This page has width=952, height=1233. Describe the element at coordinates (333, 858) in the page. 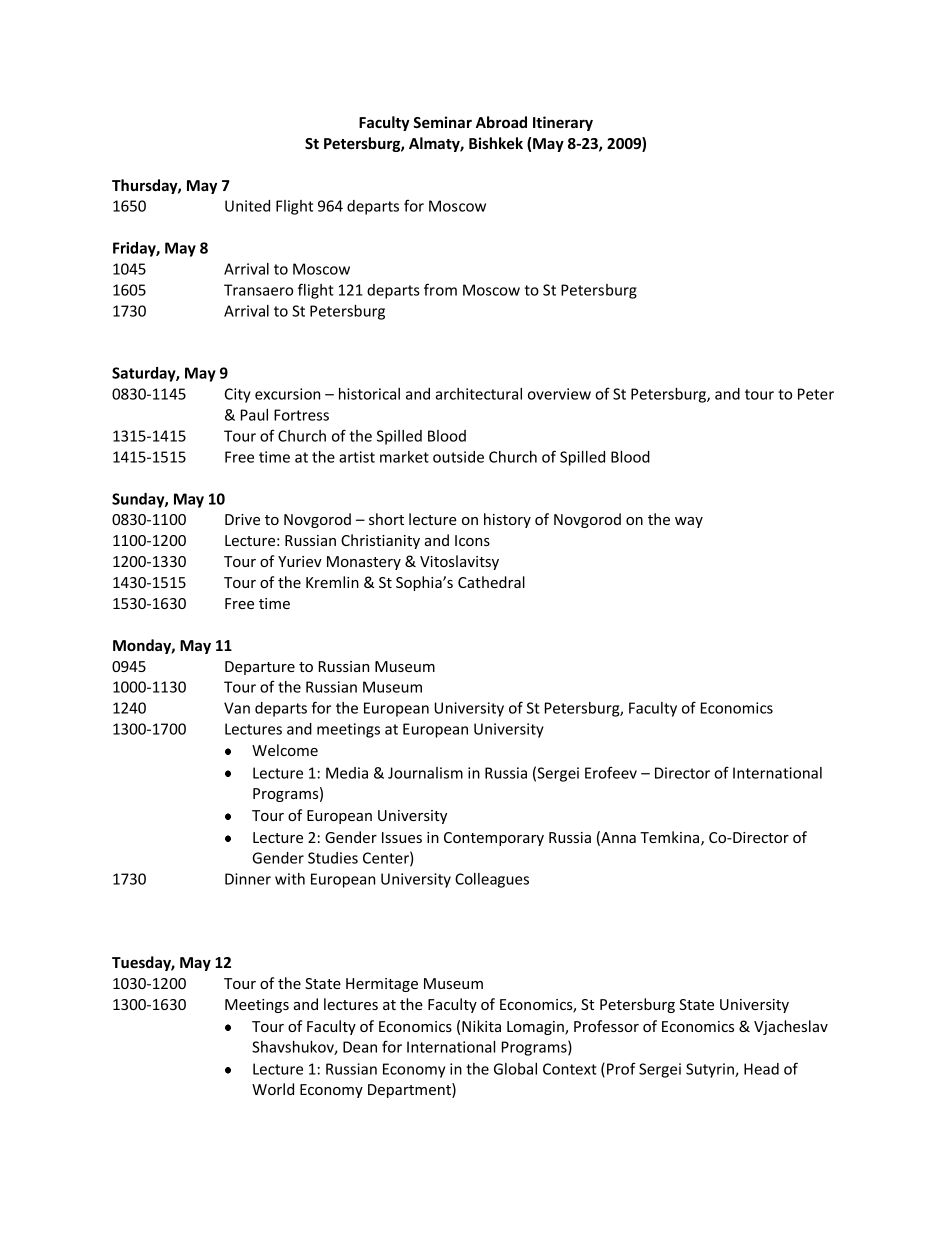

I see `Studies` at that location.
